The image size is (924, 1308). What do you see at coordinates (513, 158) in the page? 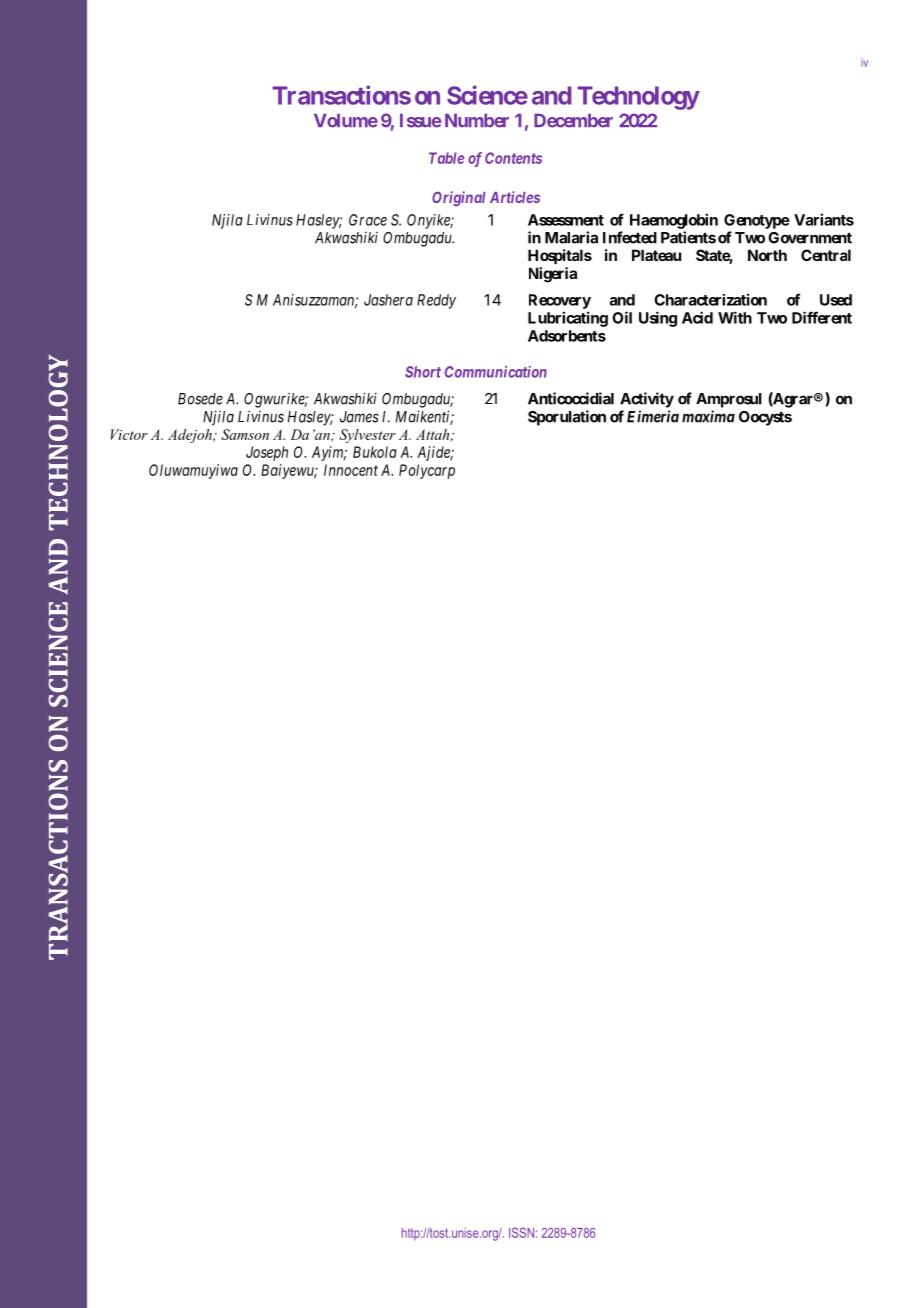
I see `Contents` at bounding box center [513, 158].
